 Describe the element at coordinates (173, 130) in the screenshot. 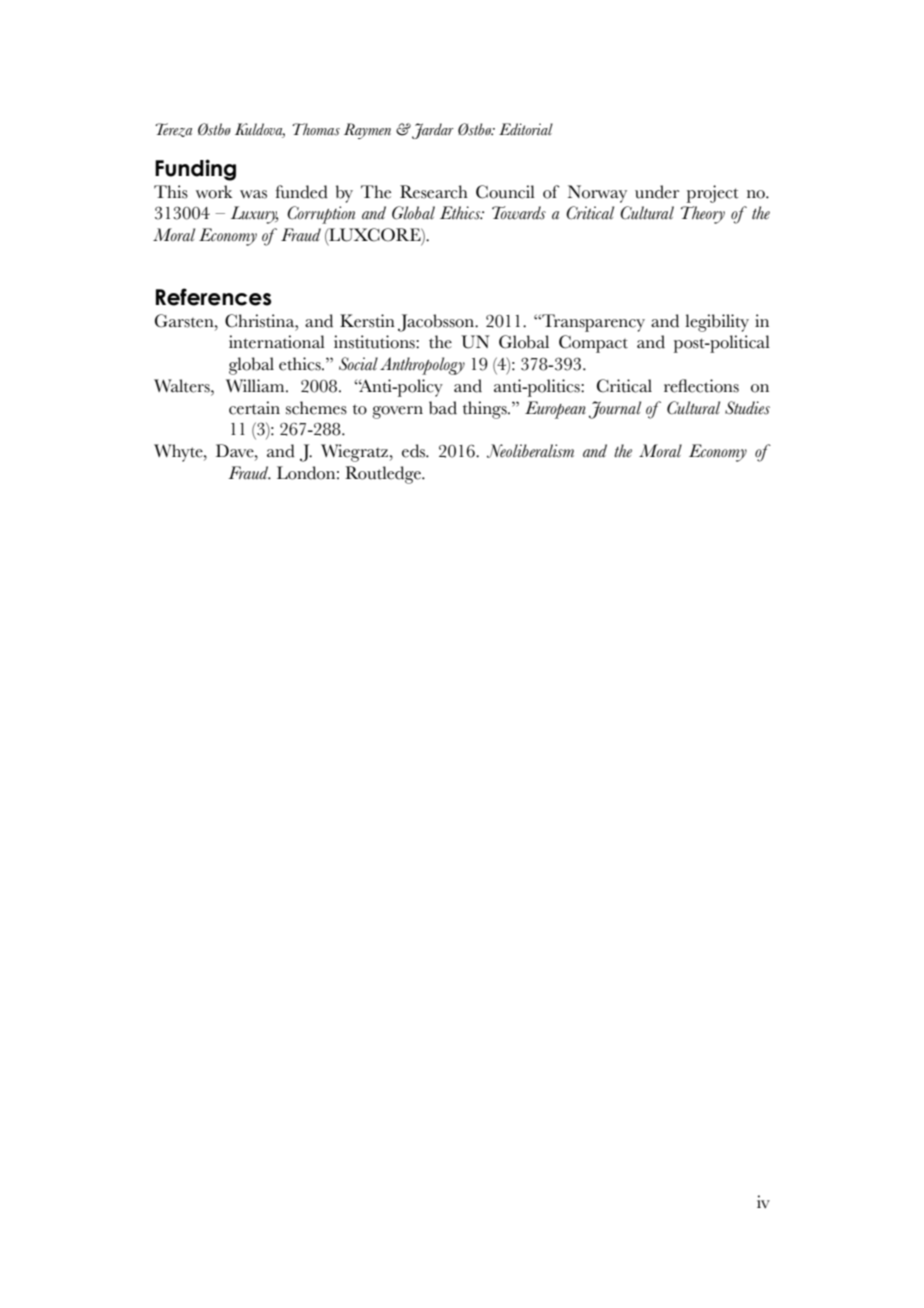

I see `Tereza` at that location.
